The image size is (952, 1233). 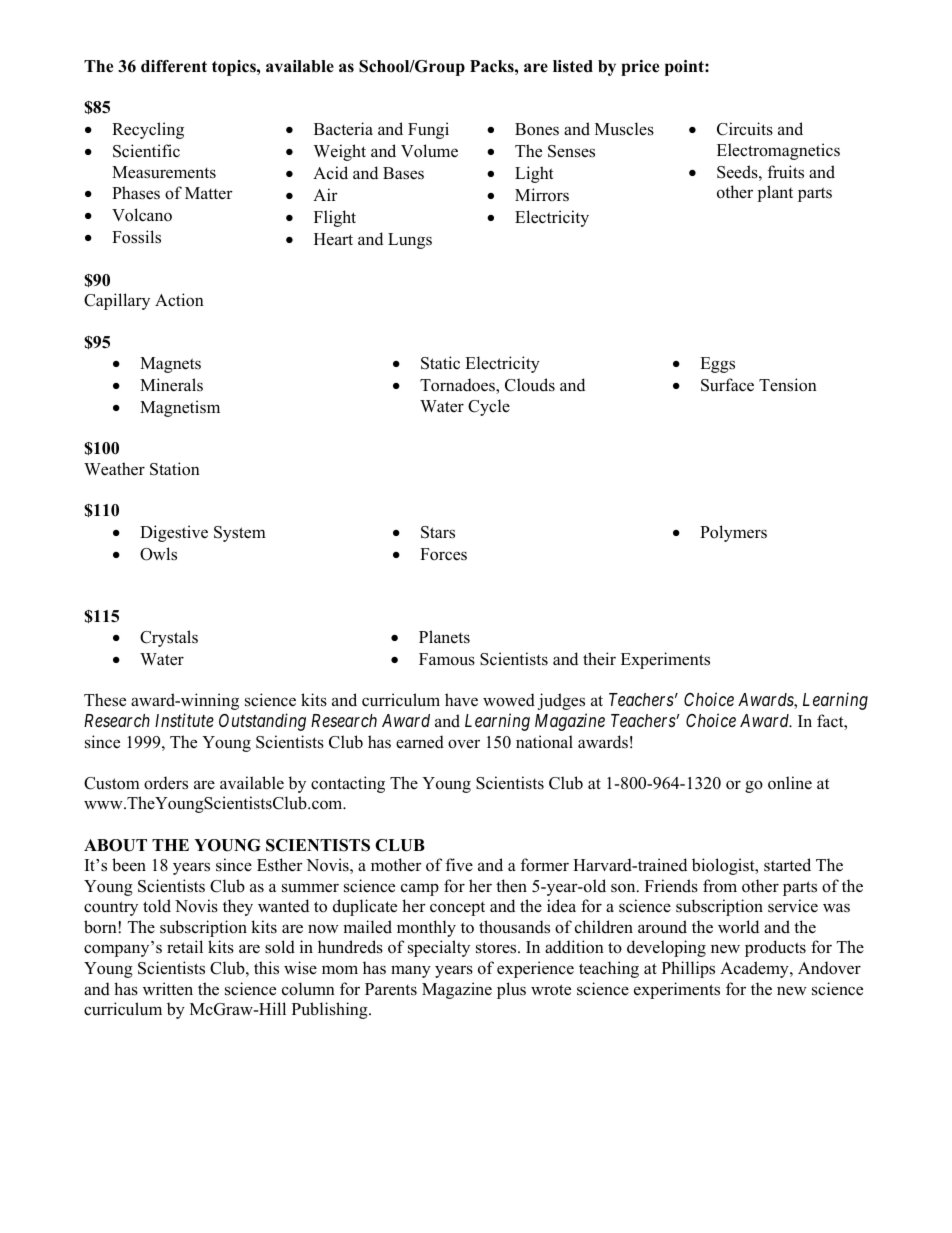 What do you see at coordinates (745, 129) in the screenshot?
I see `Circuits` at bounding box center [745, 129].
